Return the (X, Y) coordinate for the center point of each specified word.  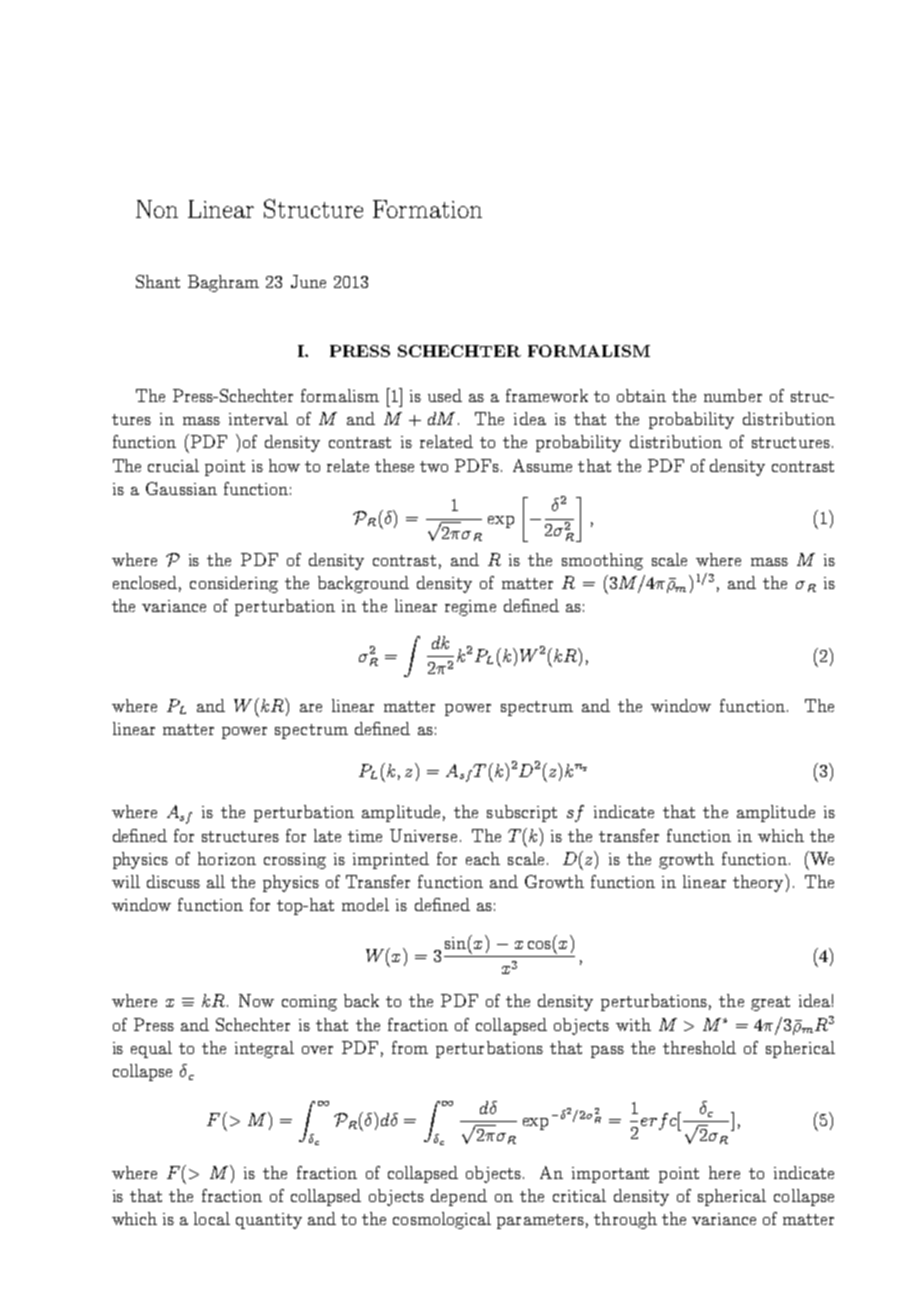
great (770, 1003)
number (733, 395)
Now (256, 1000)
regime (470, 608)
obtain (641, 395)
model (365, 904)
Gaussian (181, 488)
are (311, 708)
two (434, 466)
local (212, 1218)
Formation (427, 209)
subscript (522, 813)
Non (157, 209)
